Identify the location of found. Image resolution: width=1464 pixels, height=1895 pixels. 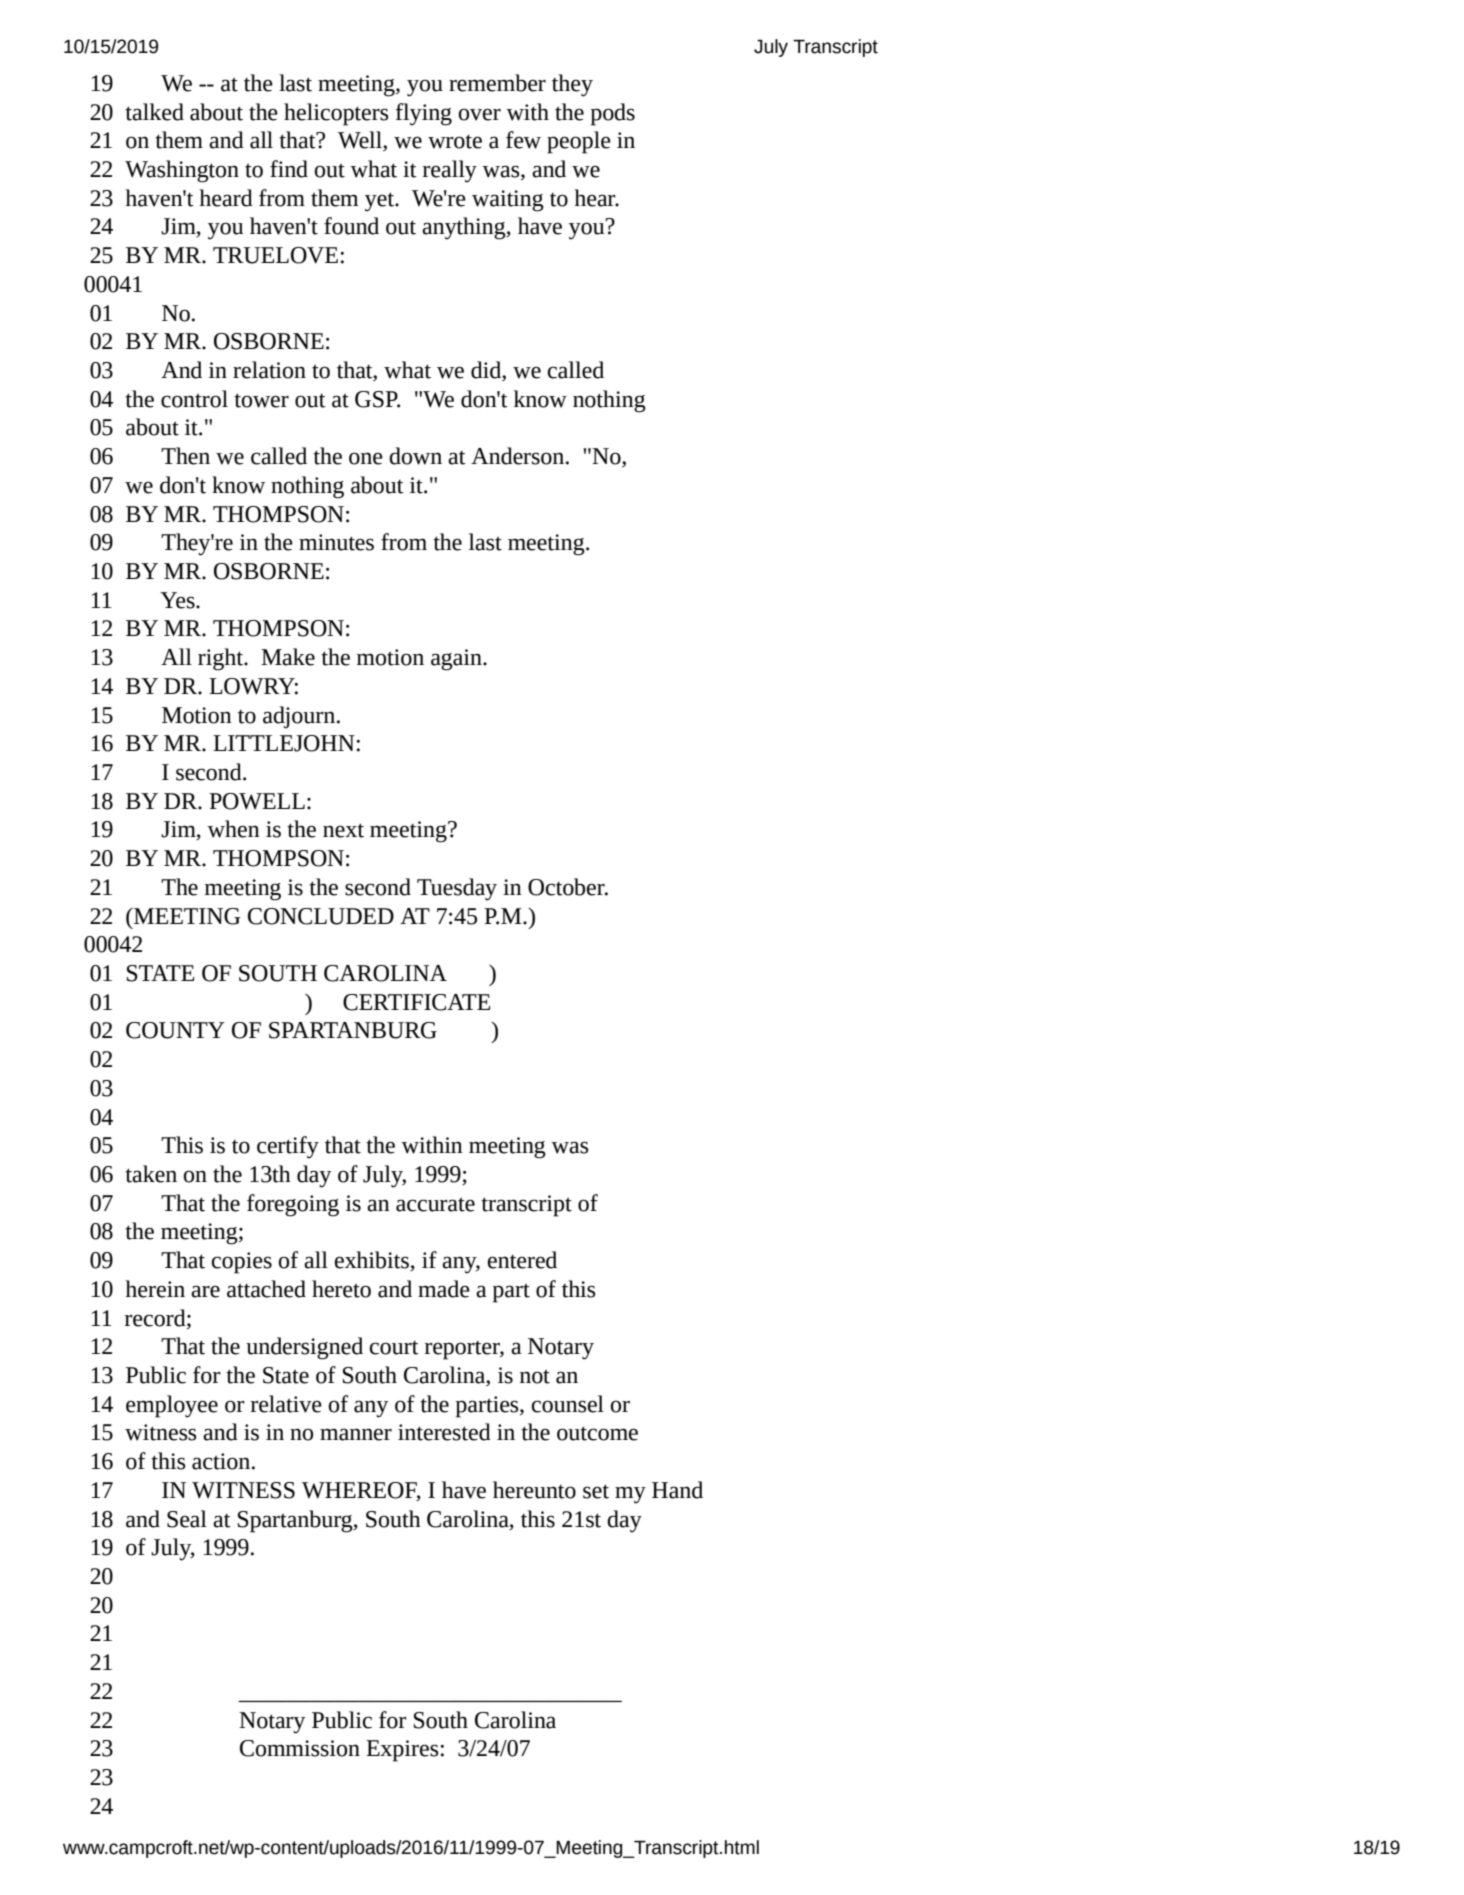
(351, 226).
